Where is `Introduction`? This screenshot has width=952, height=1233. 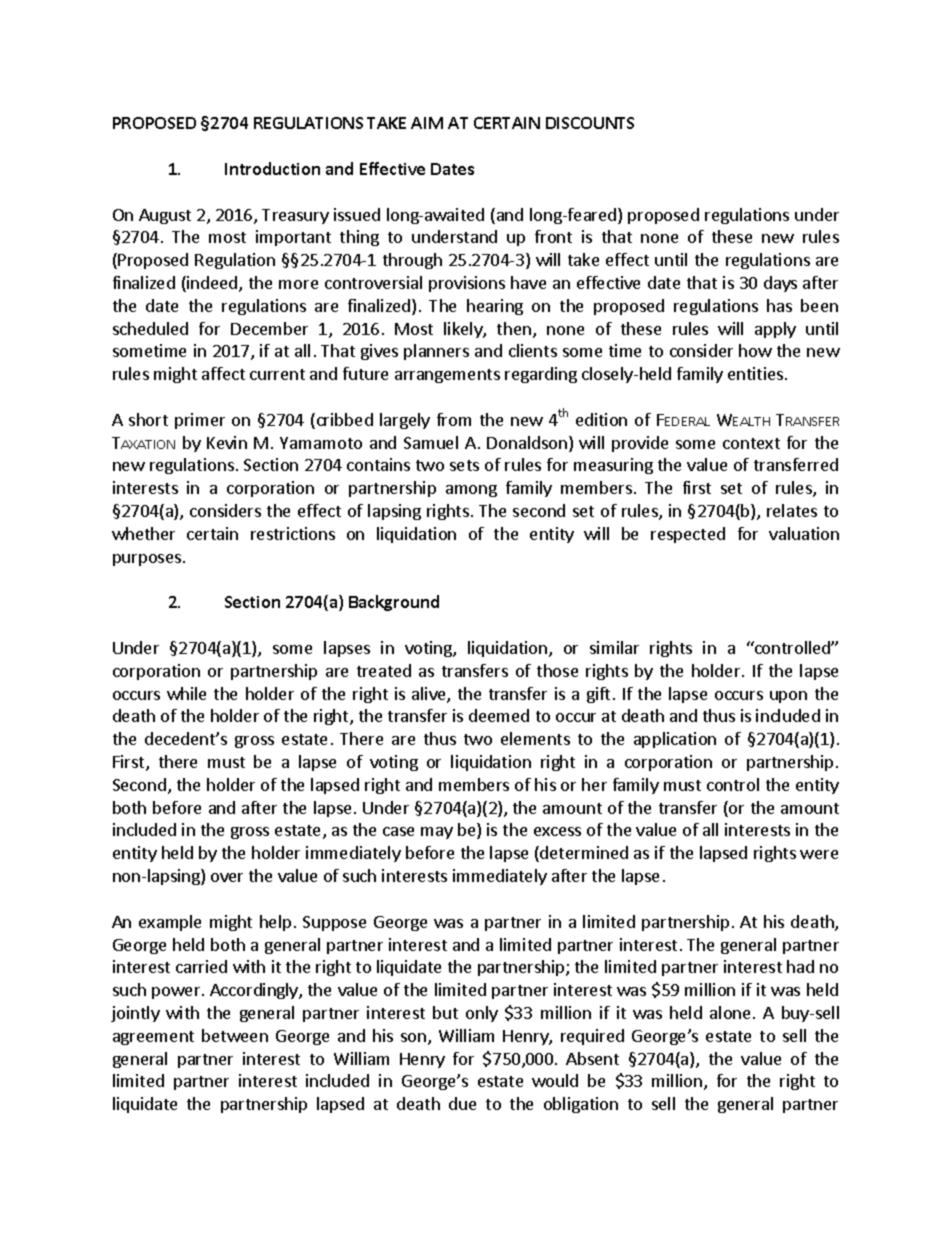 Introduction is located at coordinates (272, 168).
